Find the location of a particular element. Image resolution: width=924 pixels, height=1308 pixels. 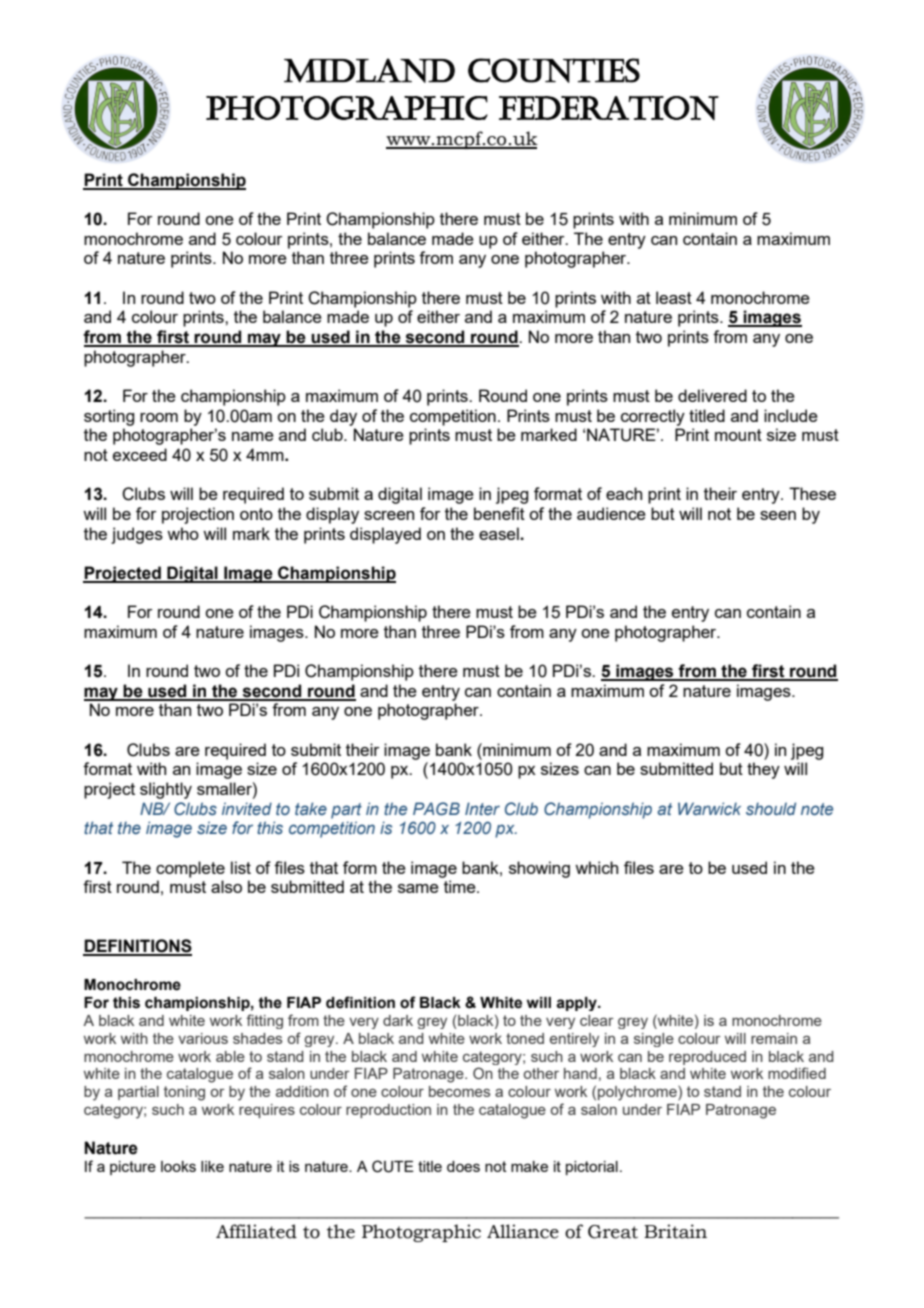

Midland is located at coordinates (369, 70).
